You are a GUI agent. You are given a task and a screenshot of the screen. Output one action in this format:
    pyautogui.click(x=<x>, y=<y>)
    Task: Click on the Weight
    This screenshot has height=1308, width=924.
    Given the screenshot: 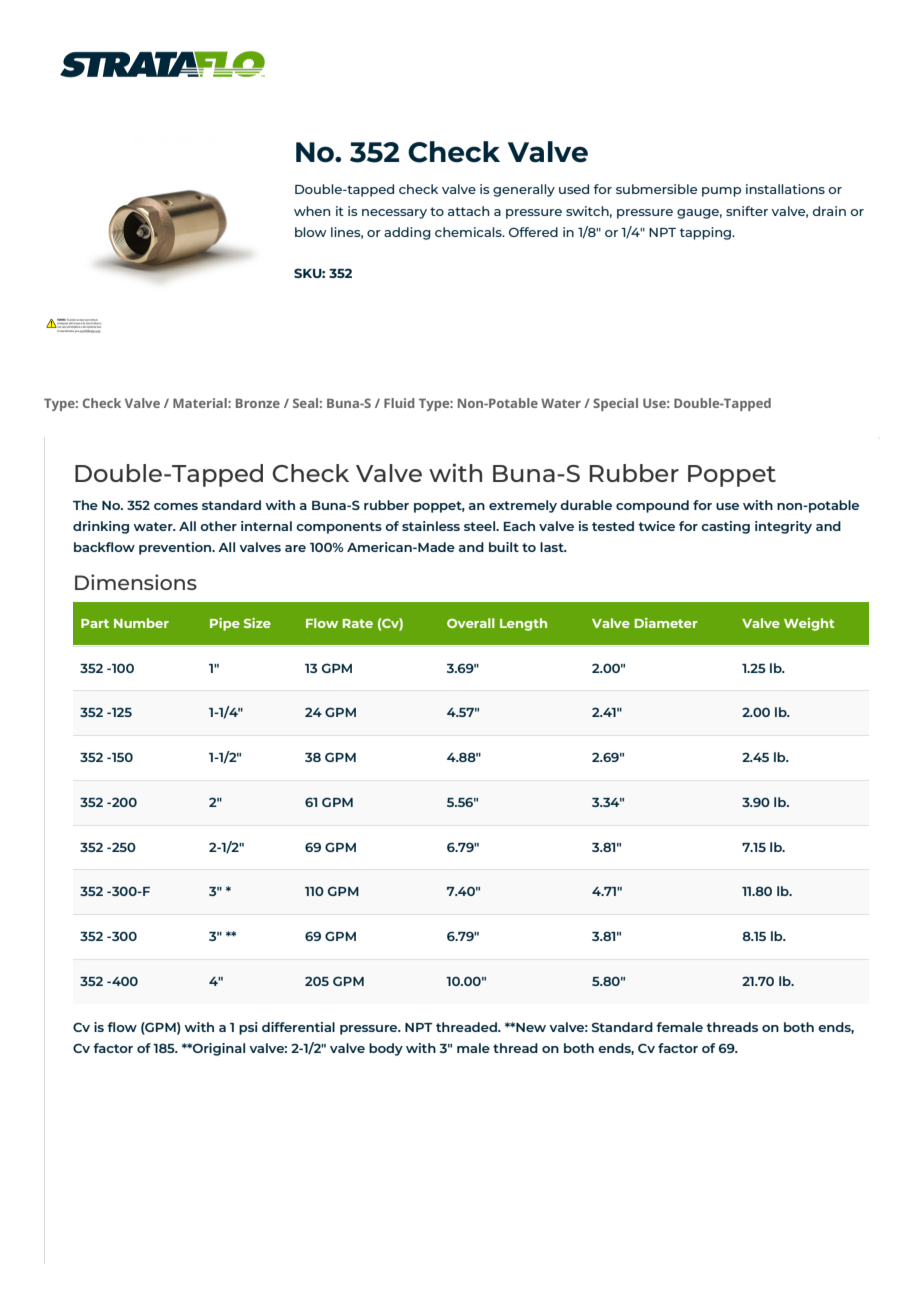 What is the action you would take?
    pyautogui.click(x=809, y=624)
